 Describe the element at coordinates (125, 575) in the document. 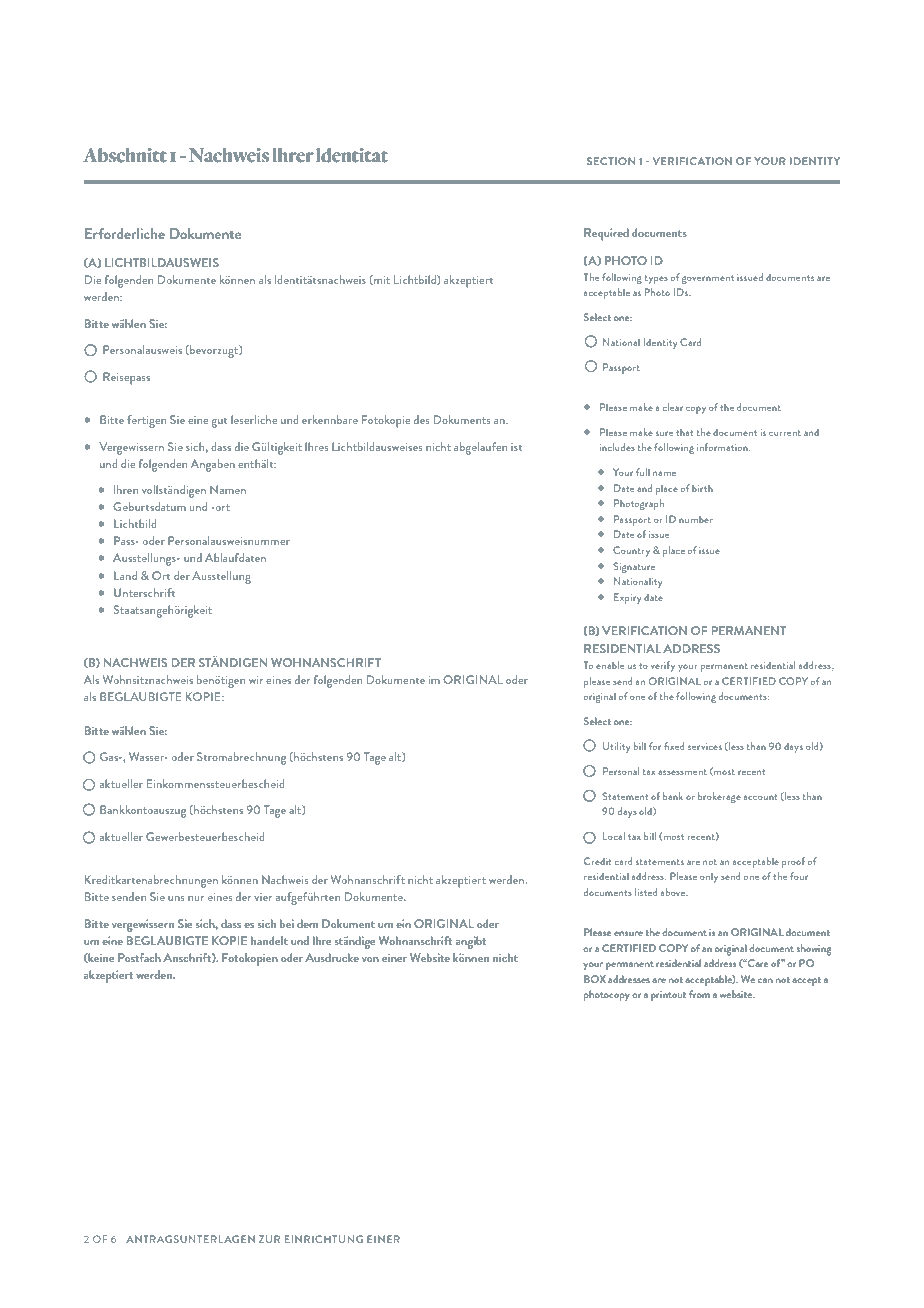

I see `Land` at that location.
